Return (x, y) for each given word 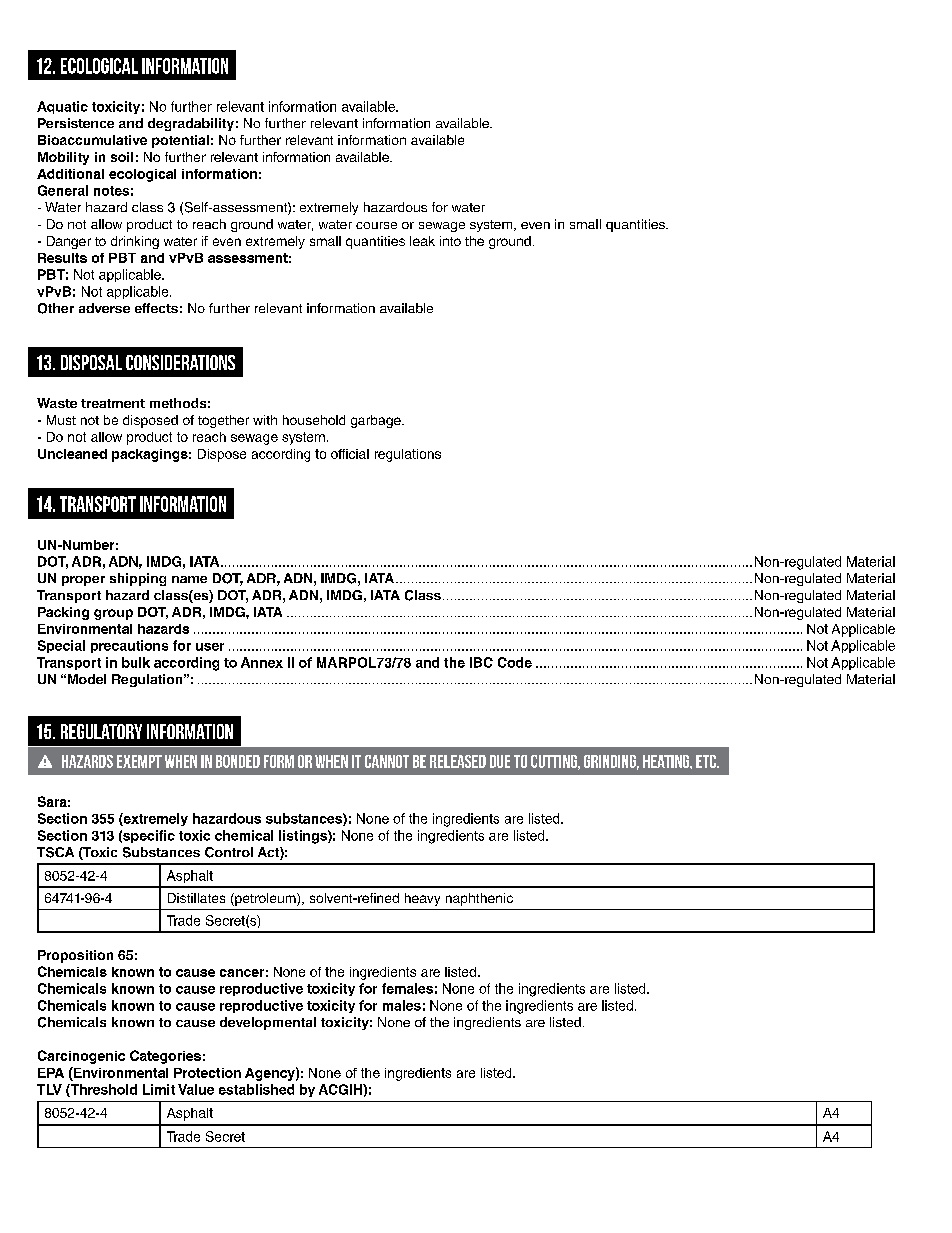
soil (122, 157)
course (376, 225)
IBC (481, 662)
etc (707, 761)
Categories (165, 1057)
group (113, 614)
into (450, 241)
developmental (268, 1023)
